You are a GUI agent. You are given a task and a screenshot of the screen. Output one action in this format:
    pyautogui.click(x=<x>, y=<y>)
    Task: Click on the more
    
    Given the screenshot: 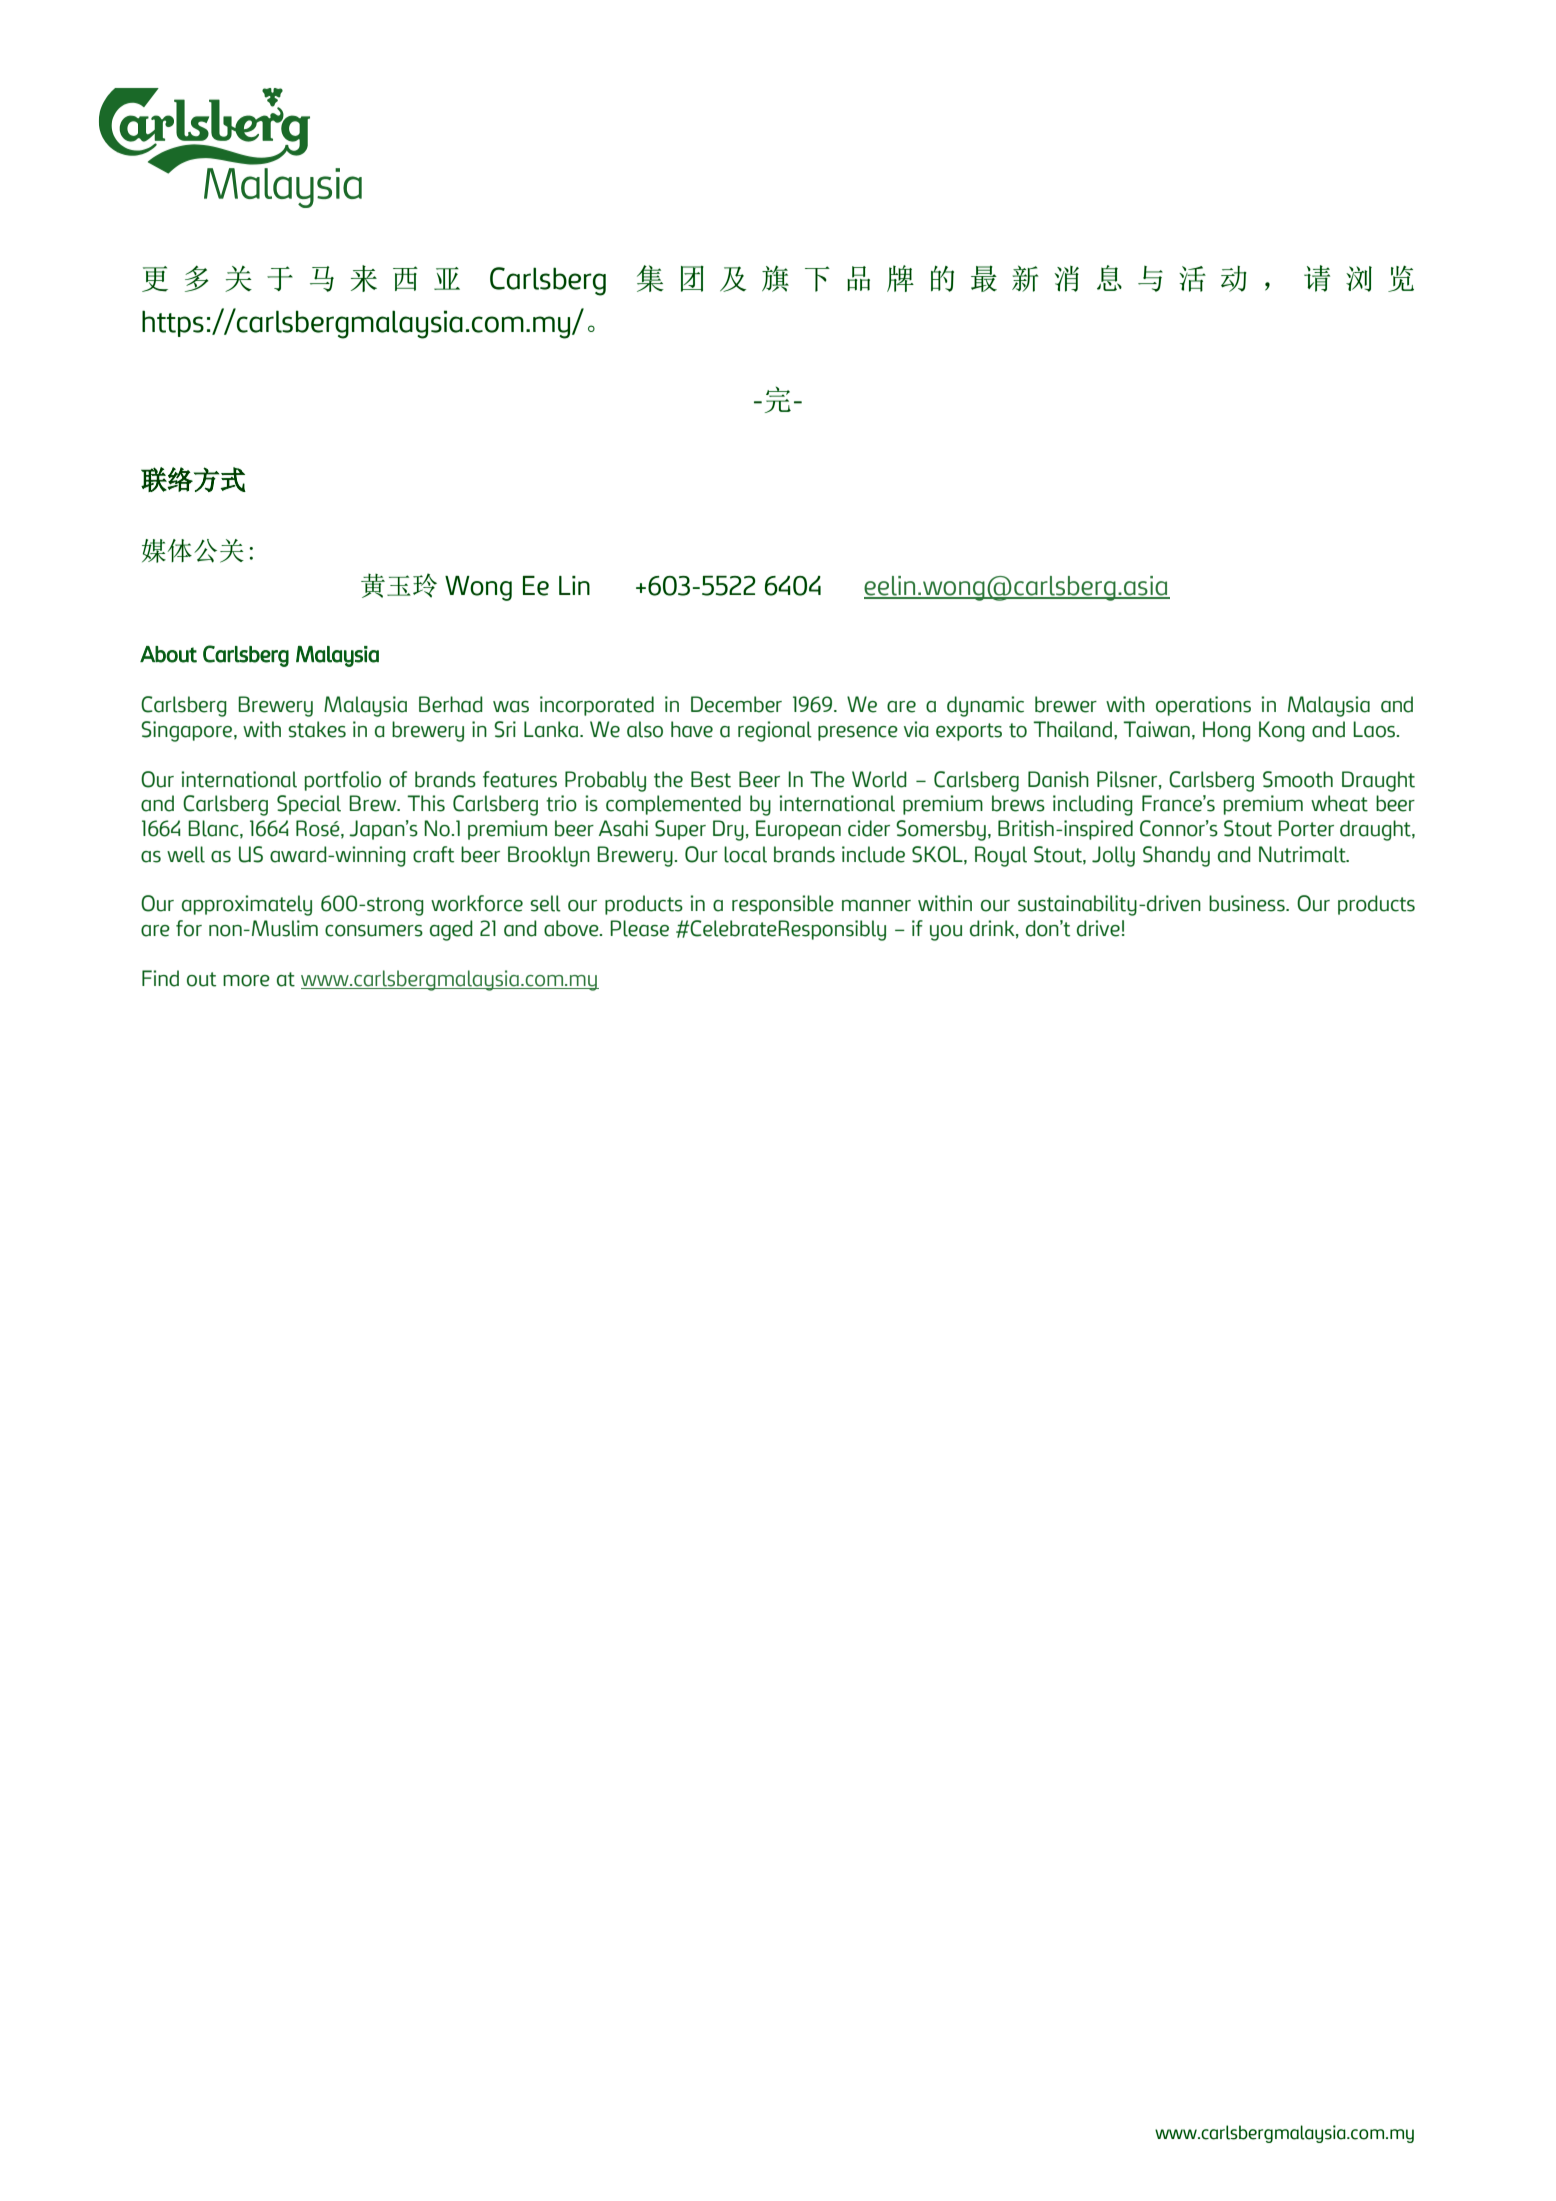 What is the action you would take?
    pyautogui.click(x=246, y=981)
